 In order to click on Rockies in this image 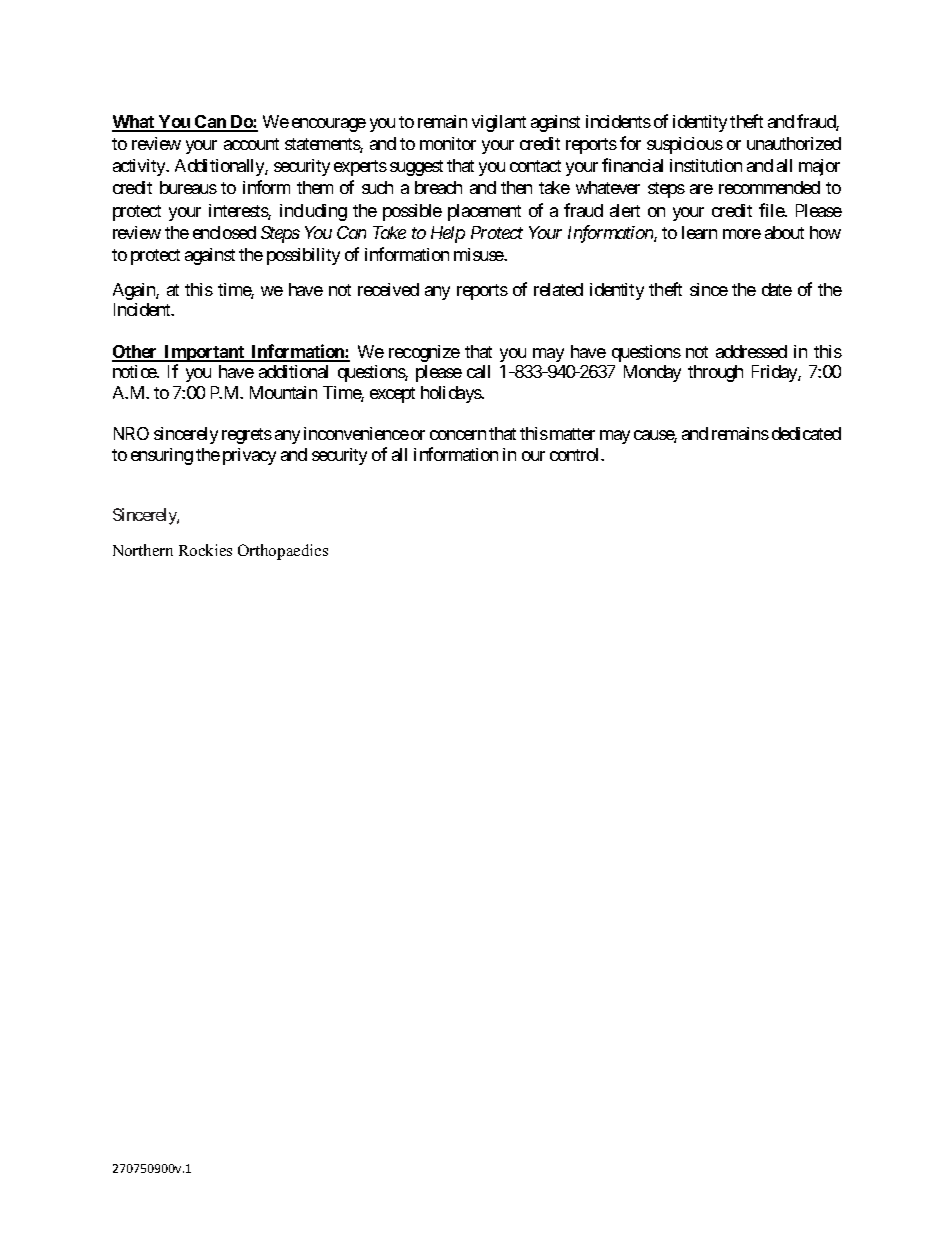, I will do `click(205, 550)`.
